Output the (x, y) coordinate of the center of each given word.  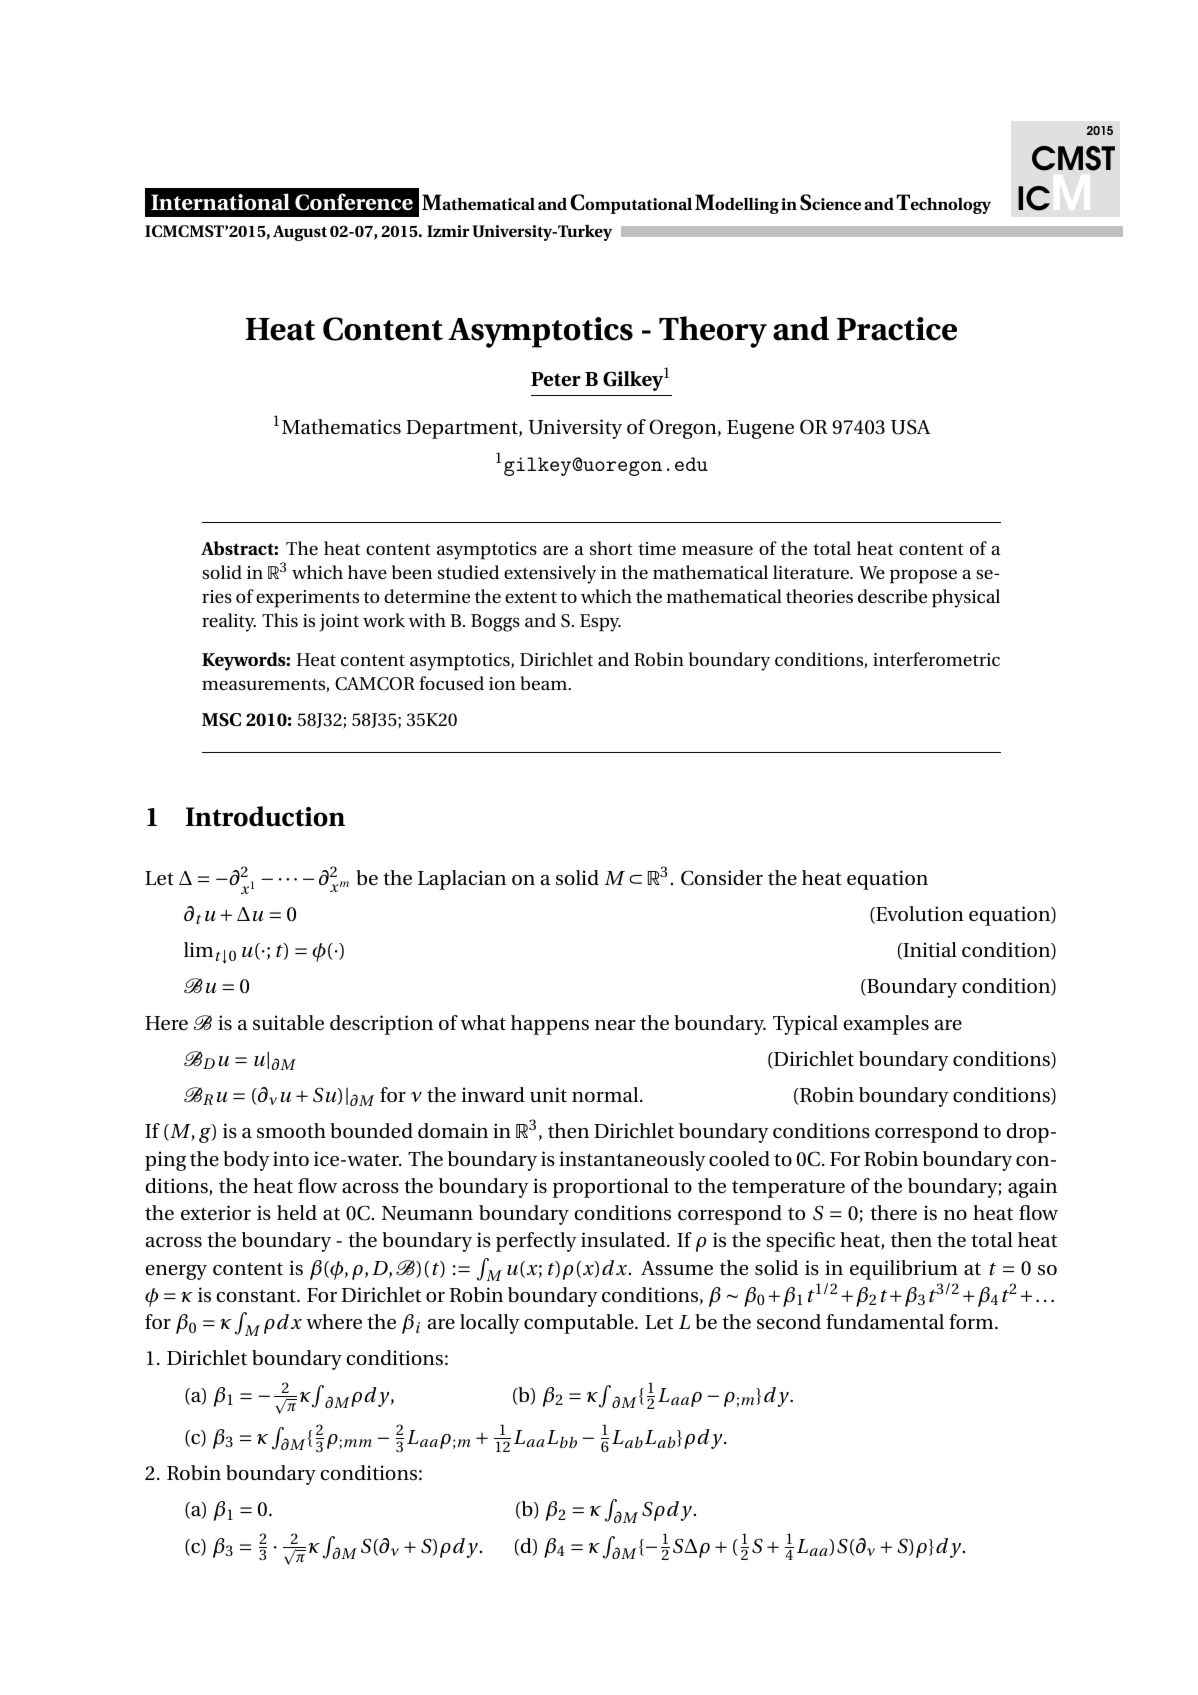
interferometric (936, 659)
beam (545, 683)
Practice (897, 329)
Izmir (448, 231)
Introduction (265, 816)
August (300, 233)
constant (257, 1296)
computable (580, 1324)
